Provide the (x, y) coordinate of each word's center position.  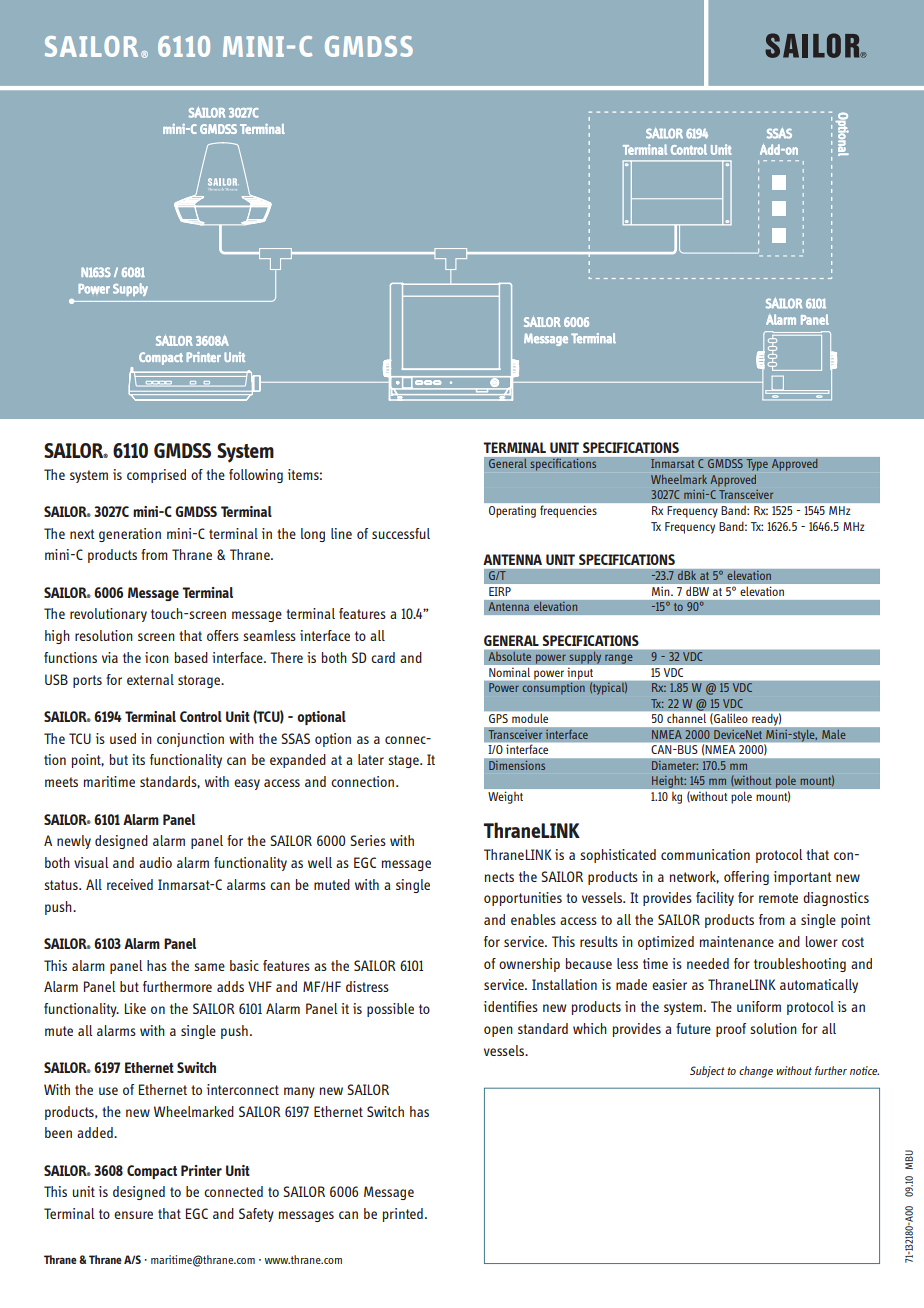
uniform (759, 1006)
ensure (133, 1215)
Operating (512, 512)
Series (368, 840)
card (383, 657)
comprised (156, 476)
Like (135, 1008)
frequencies (568, 512)
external (150, 679)
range (619, 659)
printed (403, 1215)
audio (155, 862)
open (498, 1031)
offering (746, 878)
